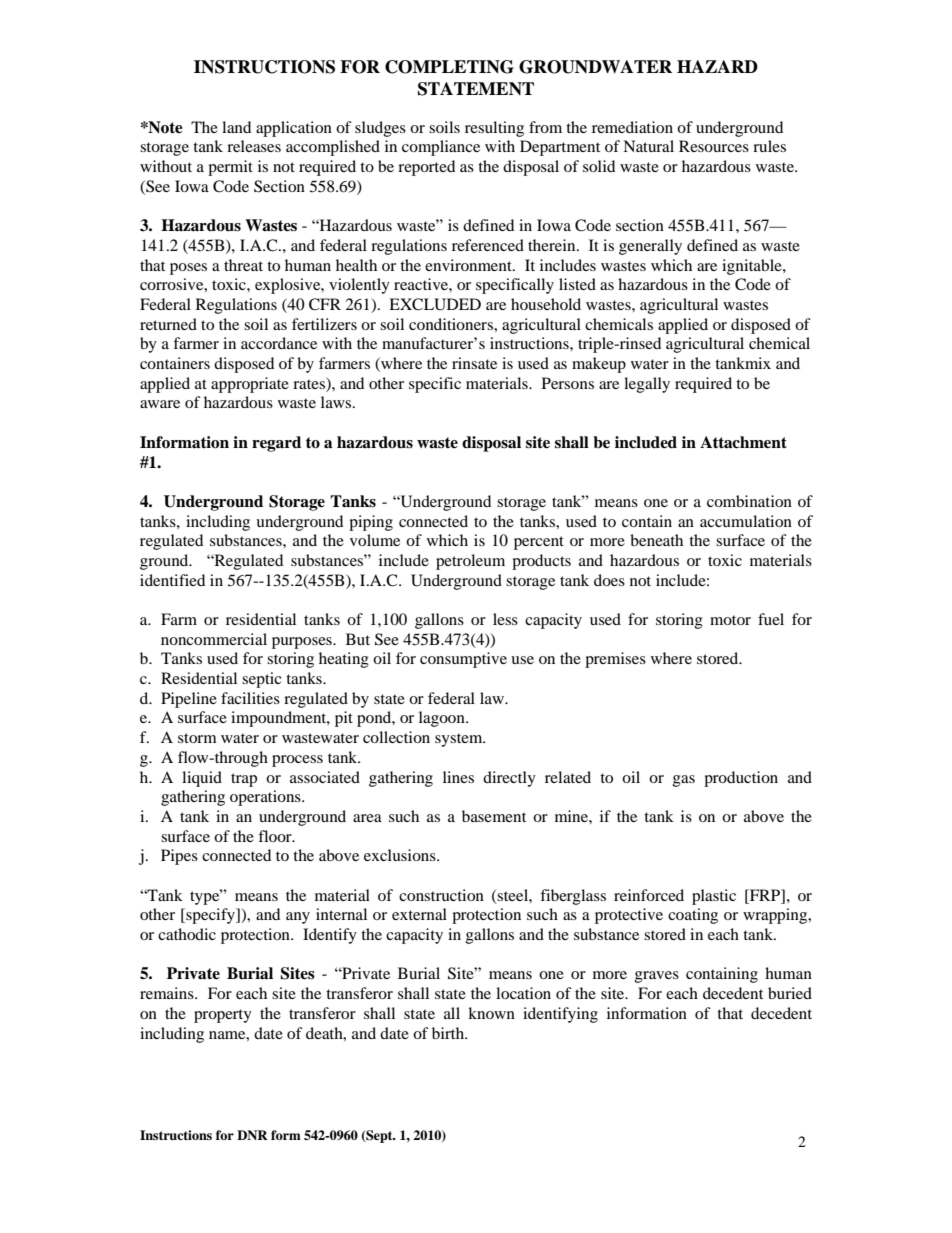  What do you see at coordinates (276, 444) in the document?
I see `regard` at bounding box center [276, 444].
